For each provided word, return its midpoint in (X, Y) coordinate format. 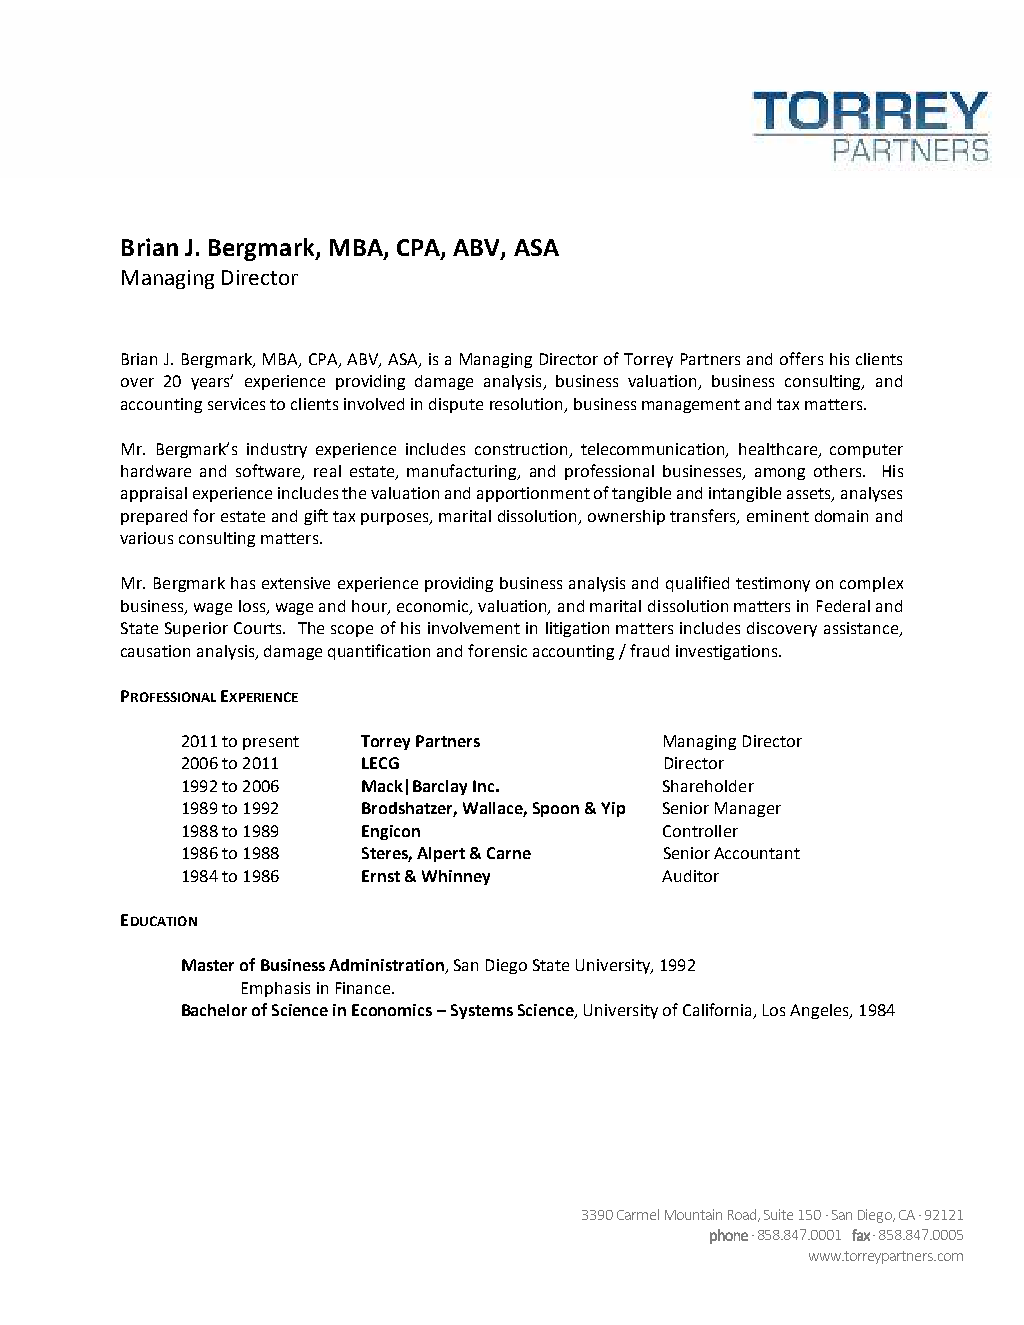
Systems (482, 1011)
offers (801, 358)
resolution (528, 405)
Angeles (820, 1011)
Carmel (638, 1214)
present (271, 743)
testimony (773, 584)
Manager (748, 809)
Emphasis (276, 989)
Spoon (556, 809)
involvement (474, 628)
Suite (778, 1214)
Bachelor (214, 1010)
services (236, 404)
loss (253, 607)
